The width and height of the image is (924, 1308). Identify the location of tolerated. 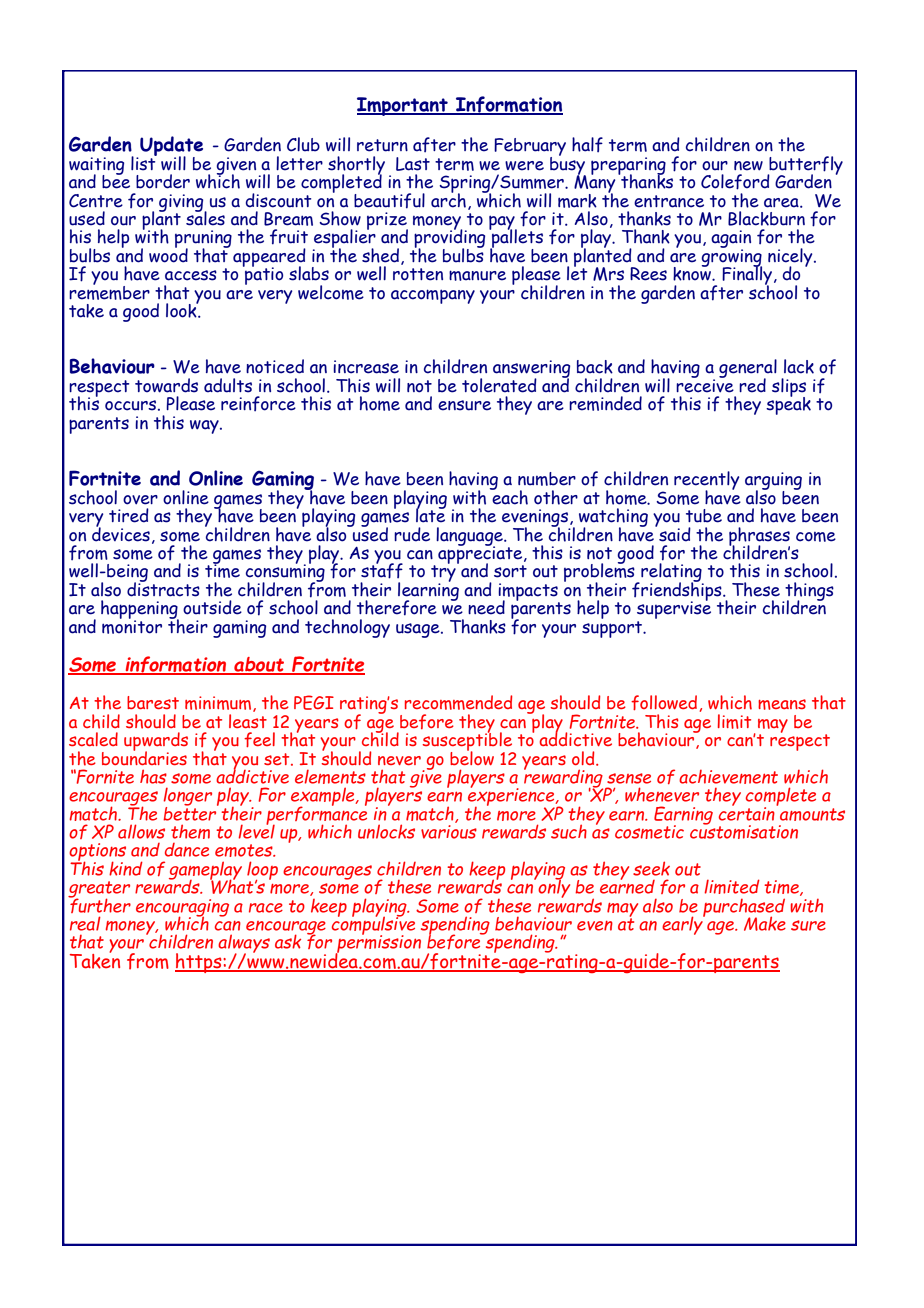
(499, 385).
